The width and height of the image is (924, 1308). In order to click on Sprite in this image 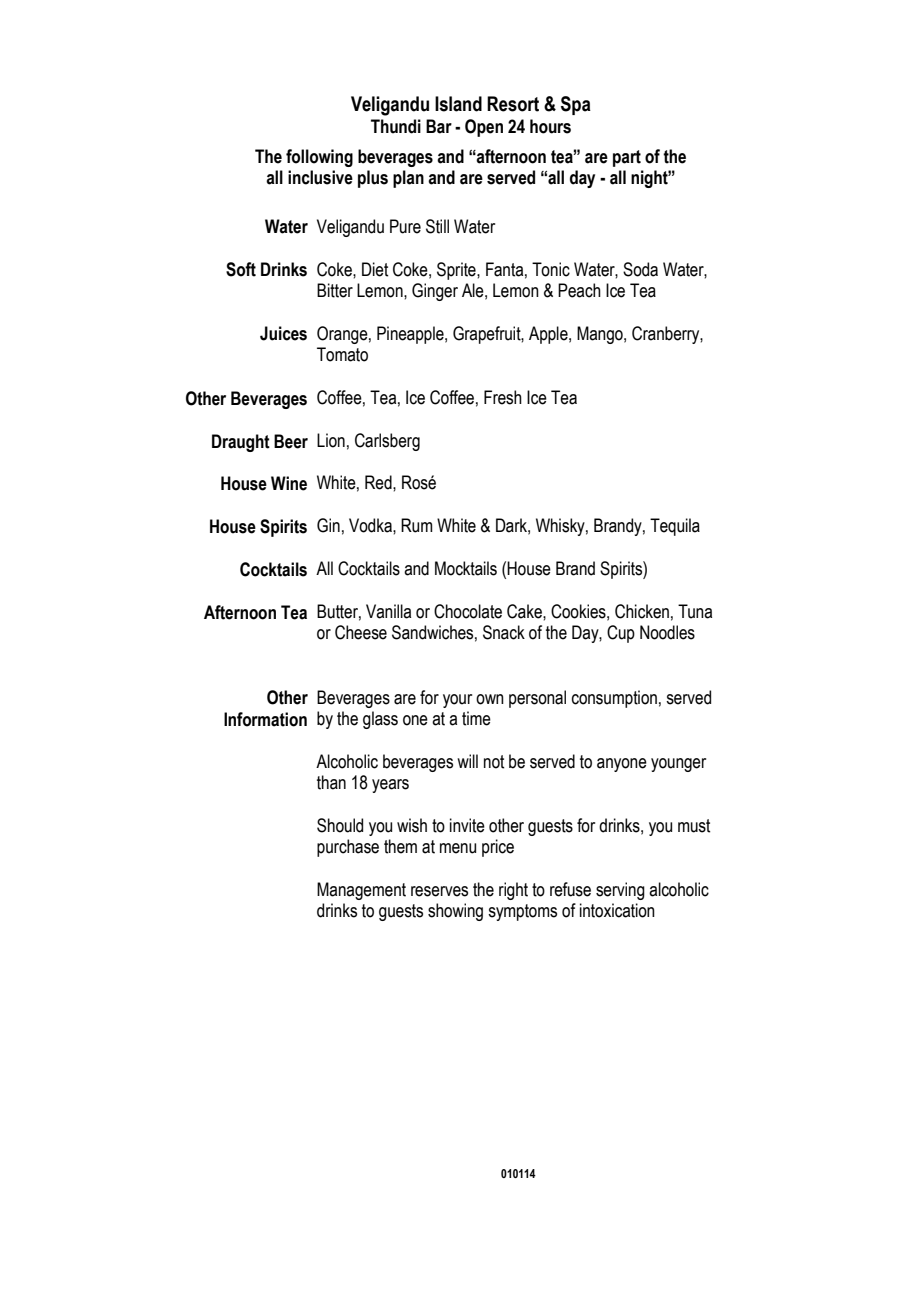, I will do `click(457, 271)`.
